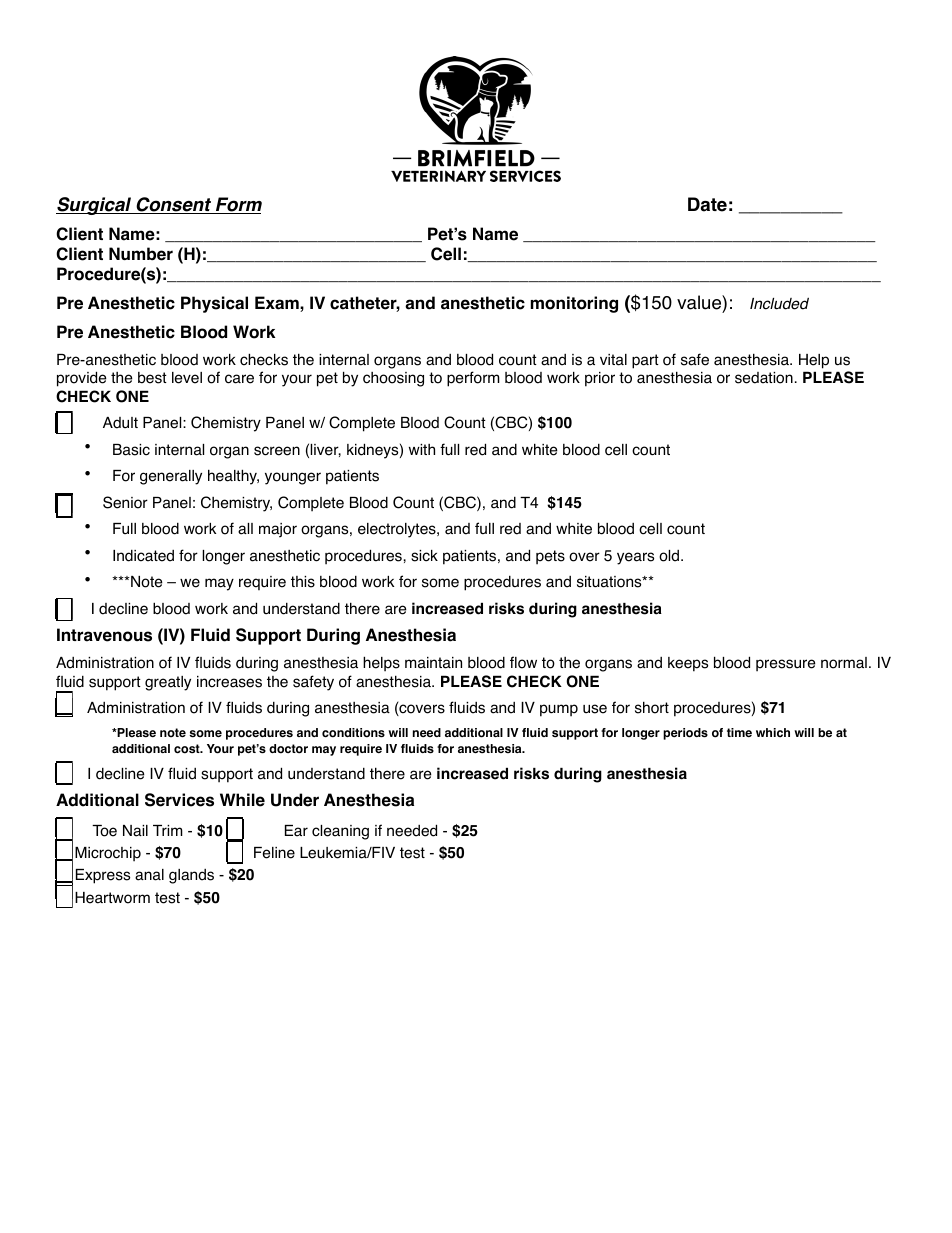 Image resolution: width=952 pixels, height=1233 pixels. I want to click on Date, so click(707, 204).
